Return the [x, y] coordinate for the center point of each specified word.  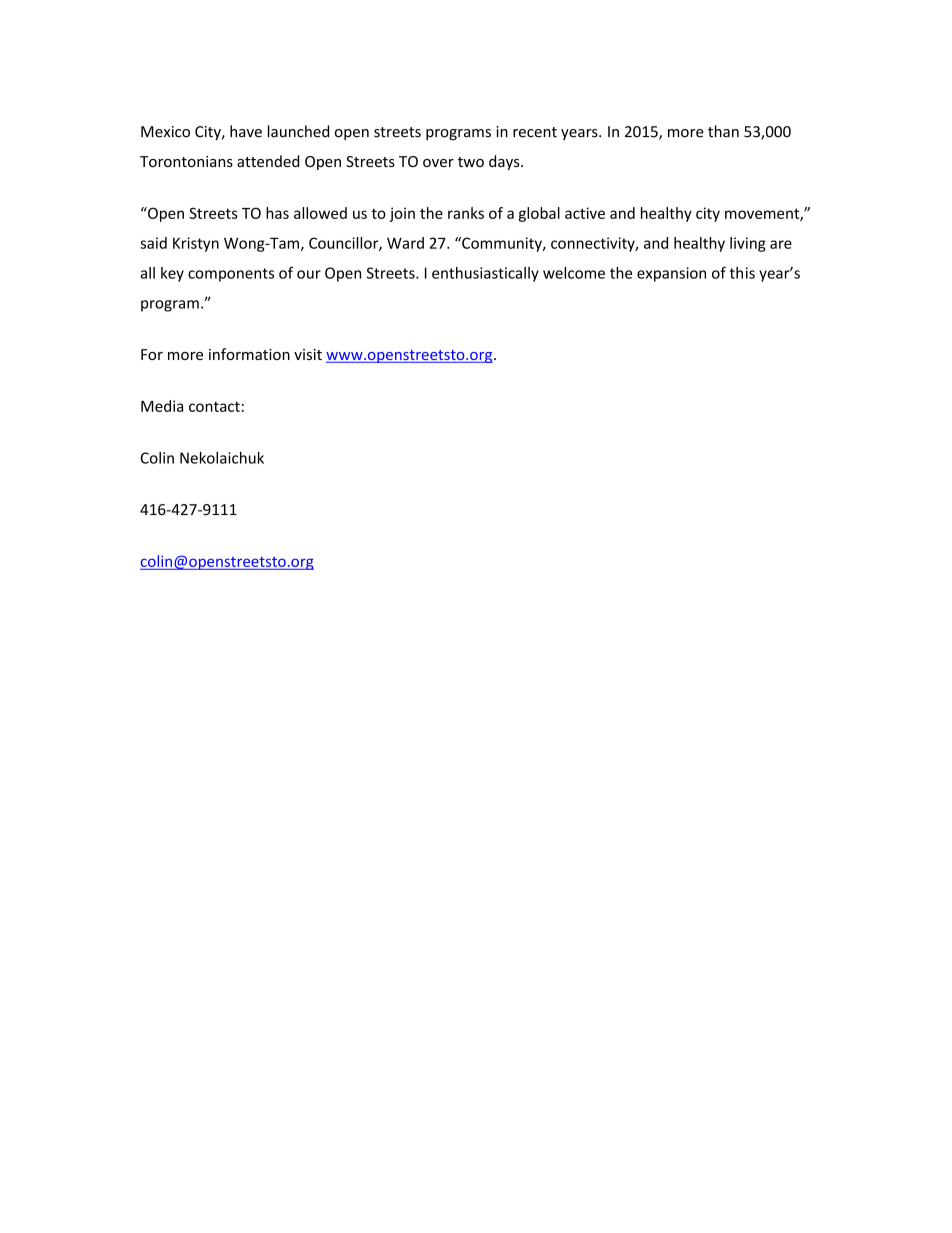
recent [535, 132]
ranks [466, 213]
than [723, 131]
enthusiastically [485, 274]
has [277, 213]
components [231, 275]
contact [214, 406]
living [748, 244]
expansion [671, 274]
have [246, 131]
